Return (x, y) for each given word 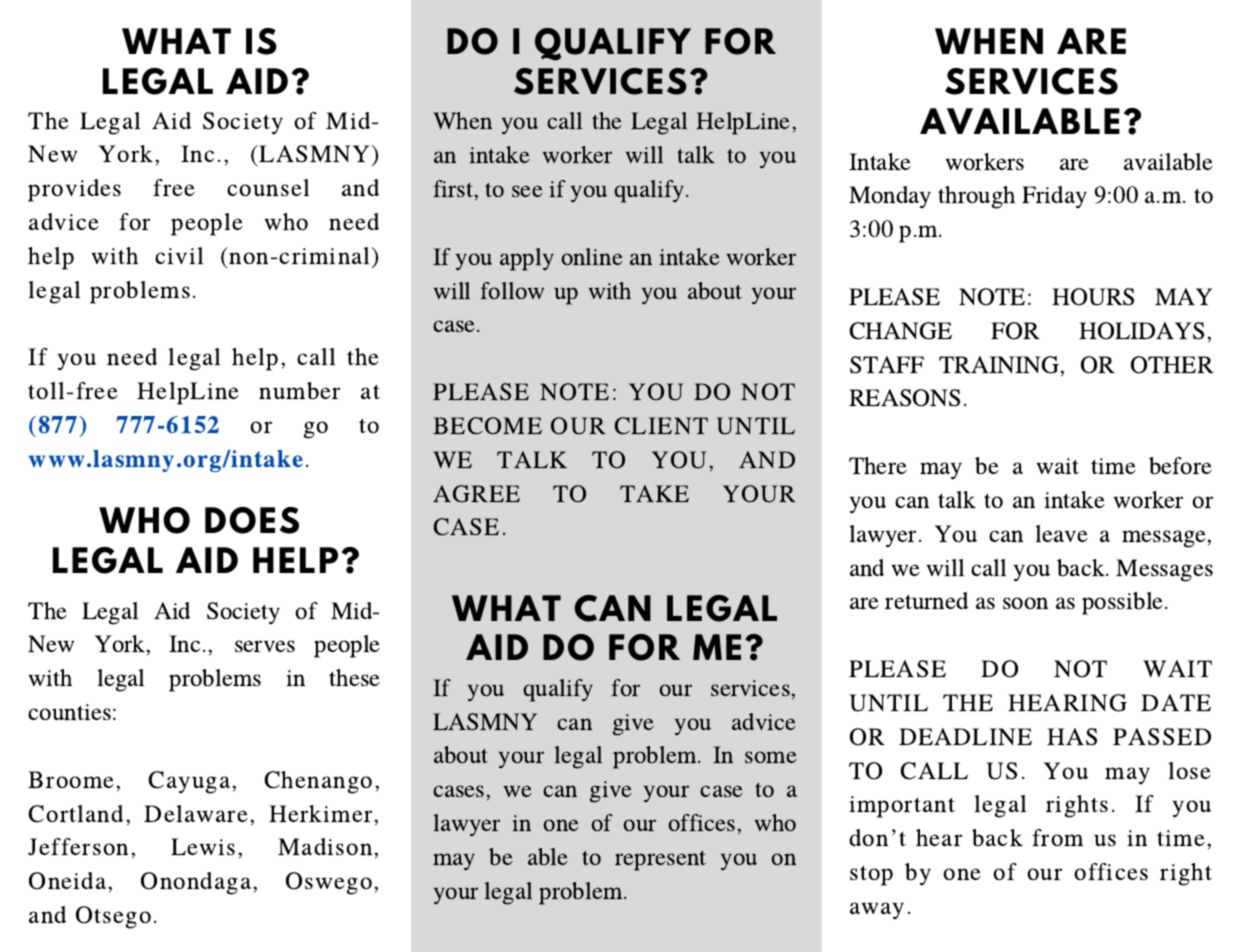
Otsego (113, 917)
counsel (268, 187)
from (1057, 837)
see (527, 191)
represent (660, 861)
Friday (1054, 197)
